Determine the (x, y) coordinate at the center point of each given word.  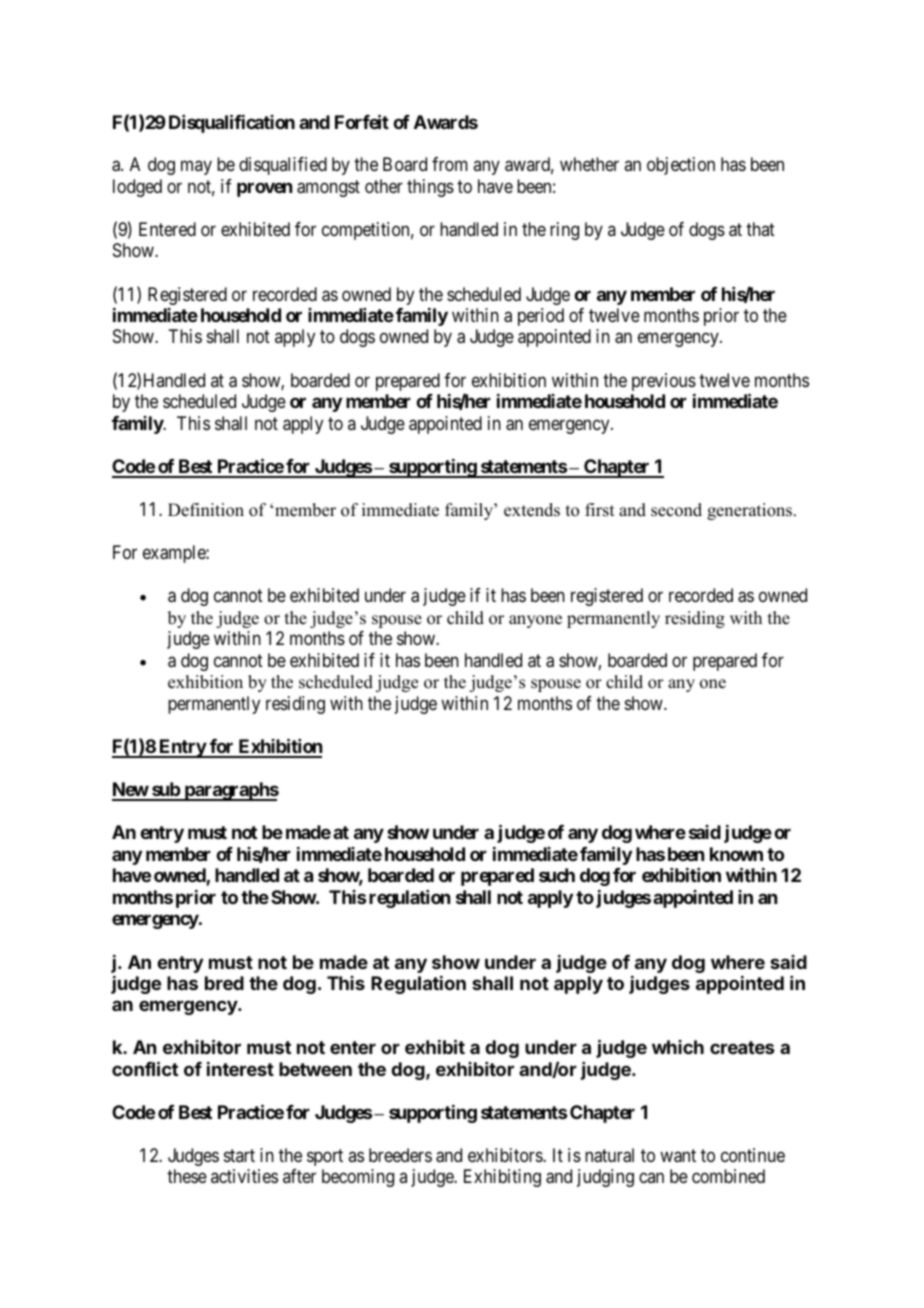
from (450, 164)
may (196, 168)
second (676, 510)
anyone (535, 621)
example (175, 554)
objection (681, 166)
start (239, 1155)
